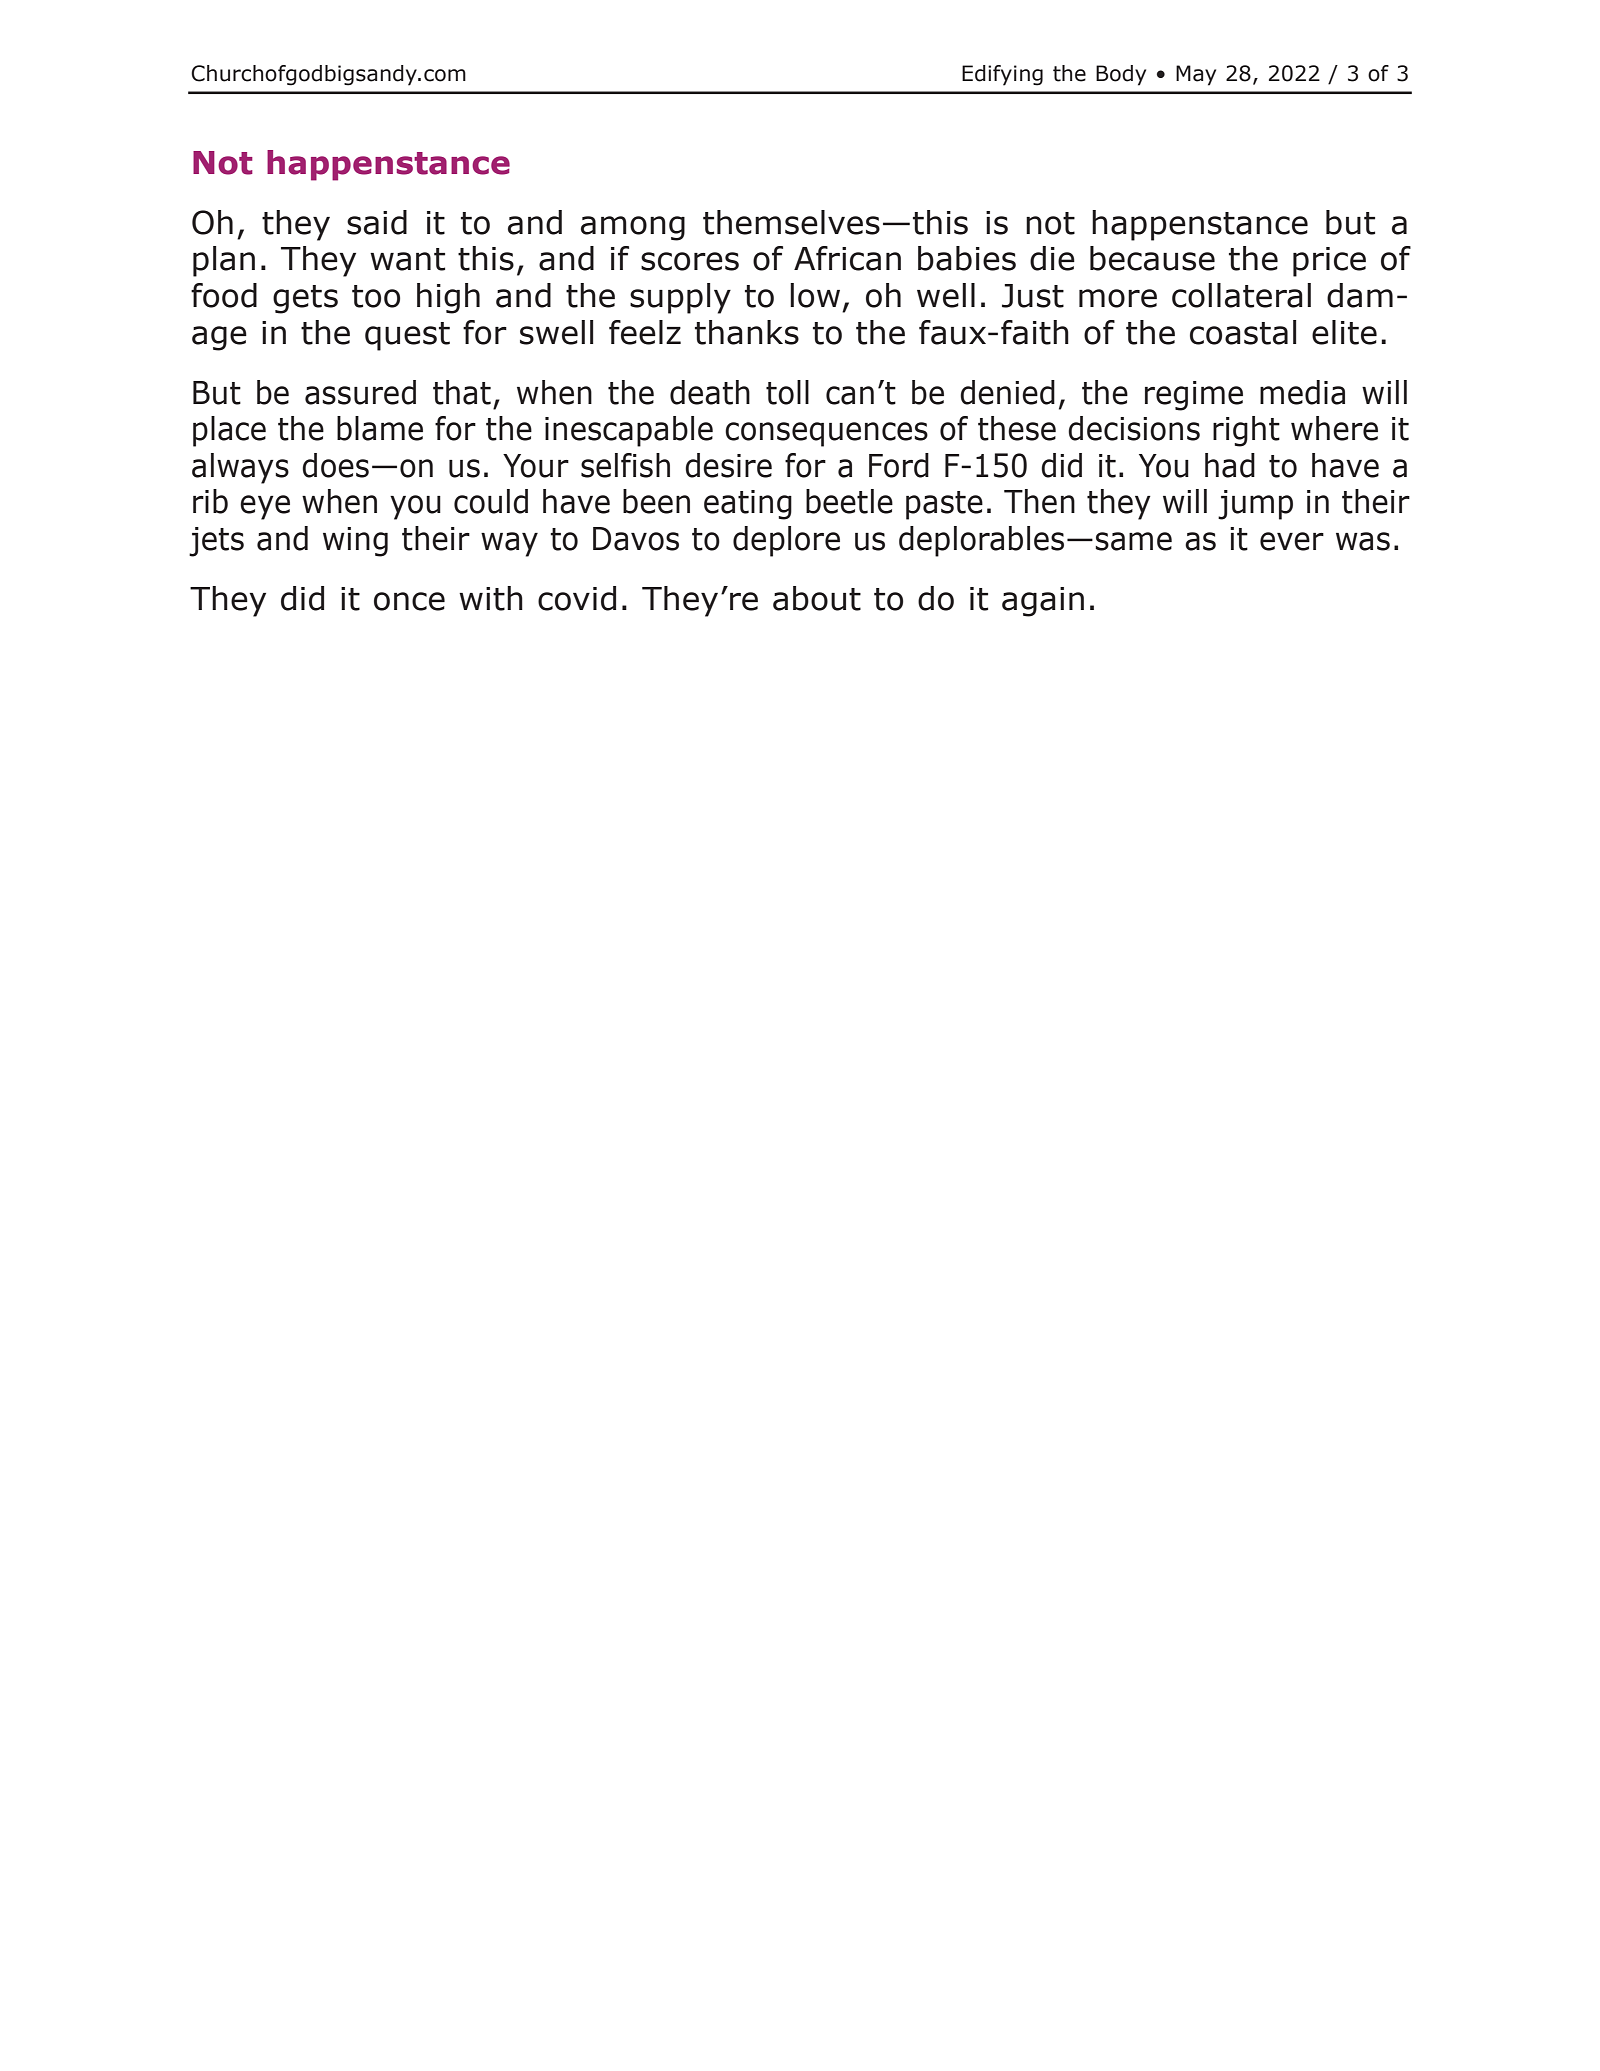  What do you see at coordinates (1196, 75) in the screenshot?
I see `May` at bounding box center [1196, 75].
